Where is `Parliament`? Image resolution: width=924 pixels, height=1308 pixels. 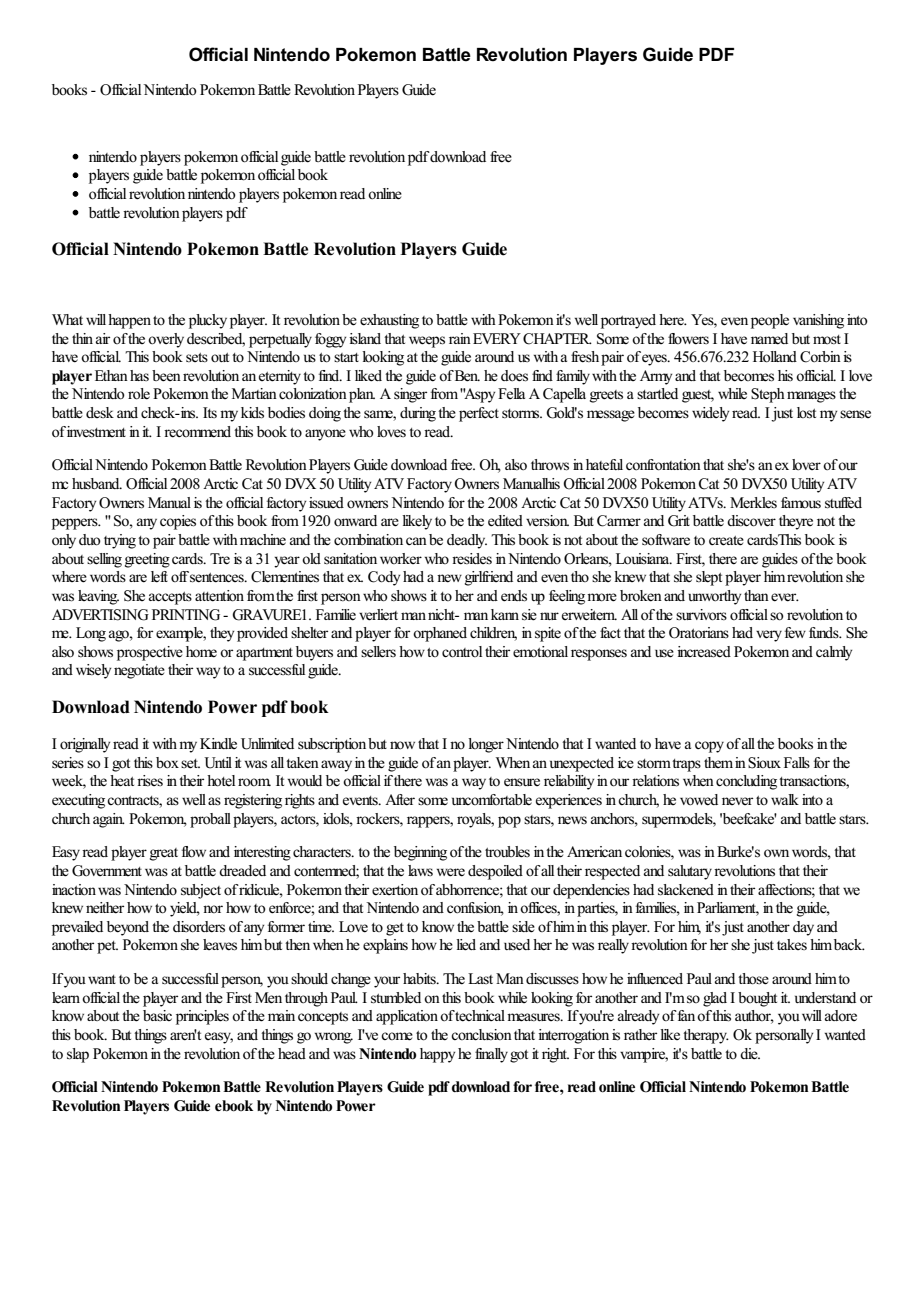
Parliament is located at coordinates (728, 909).
